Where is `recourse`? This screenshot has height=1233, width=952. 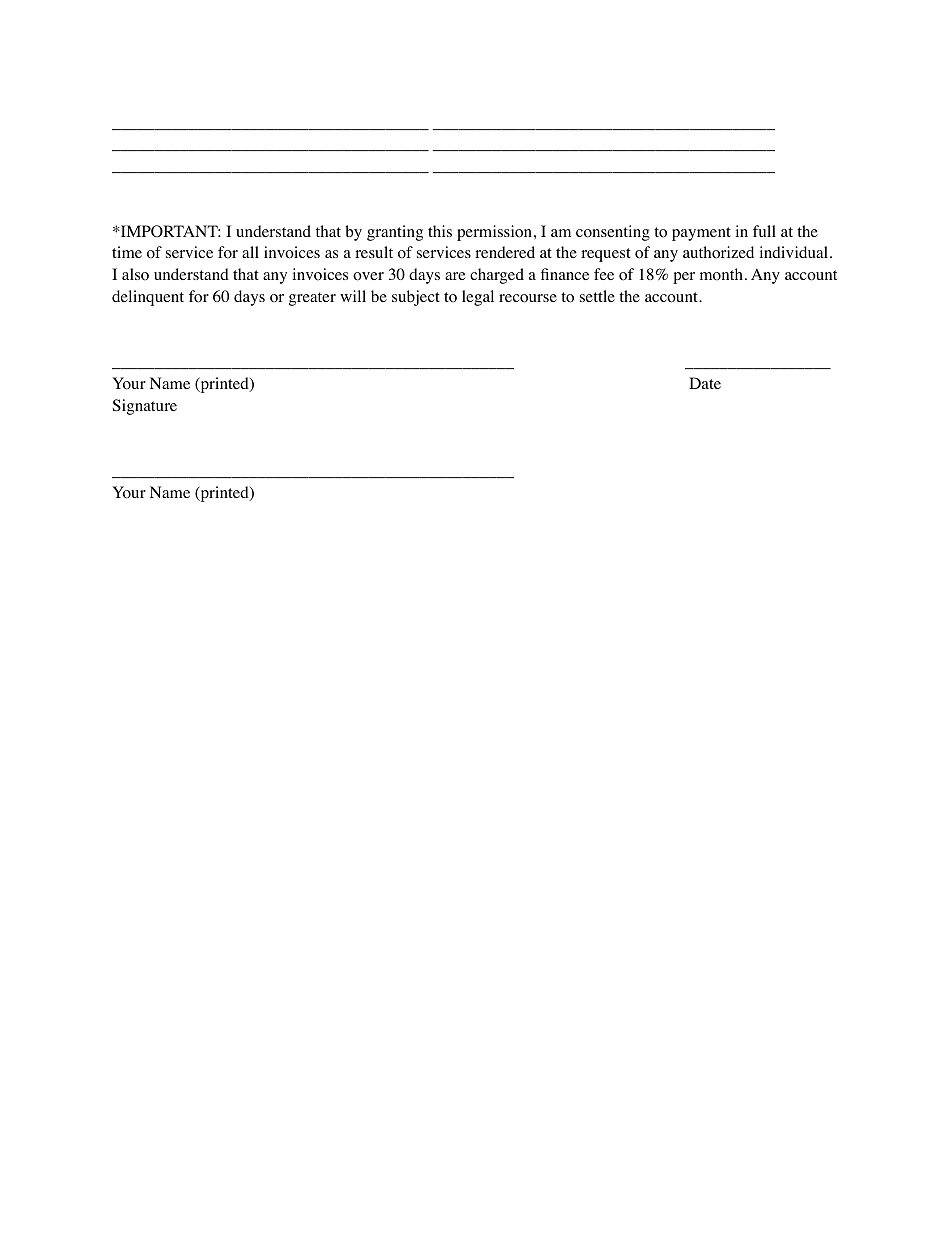
recourse is located at coordinates (528, 298).
